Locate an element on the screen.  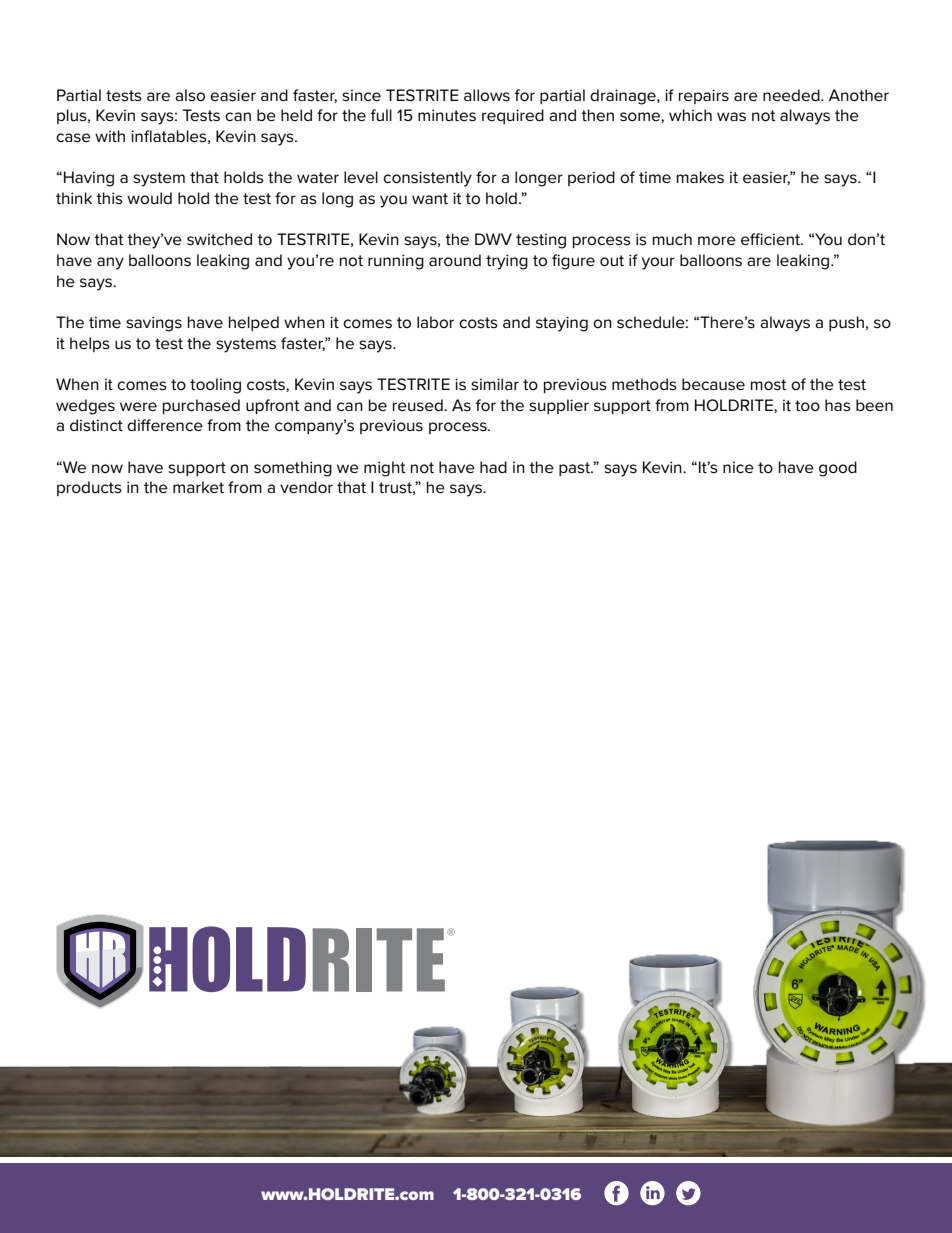
helps is located at coordinates (90, 344).
